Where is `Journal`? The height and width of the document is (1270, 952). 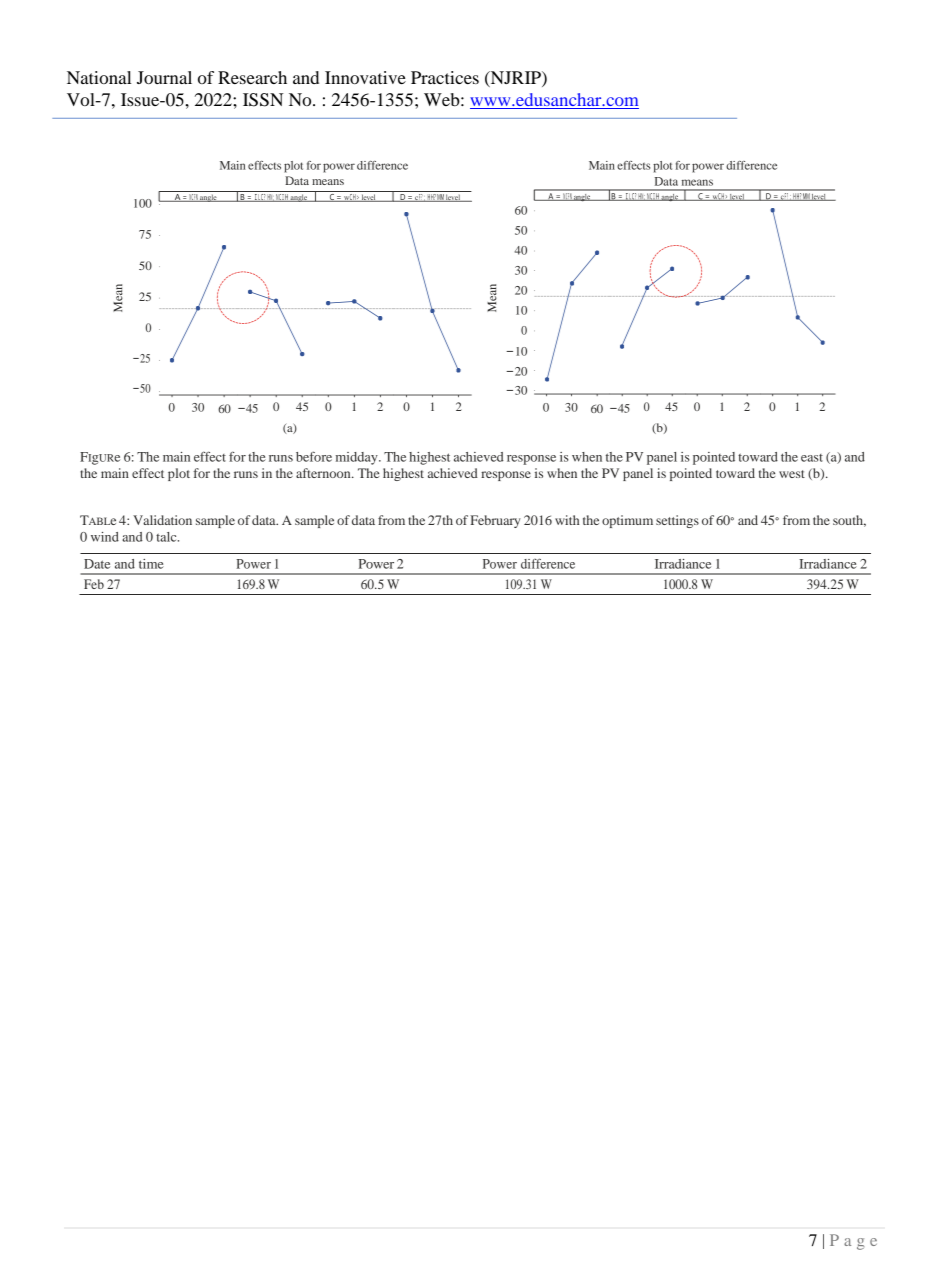
Journal is located at coordinates (164, 77).
